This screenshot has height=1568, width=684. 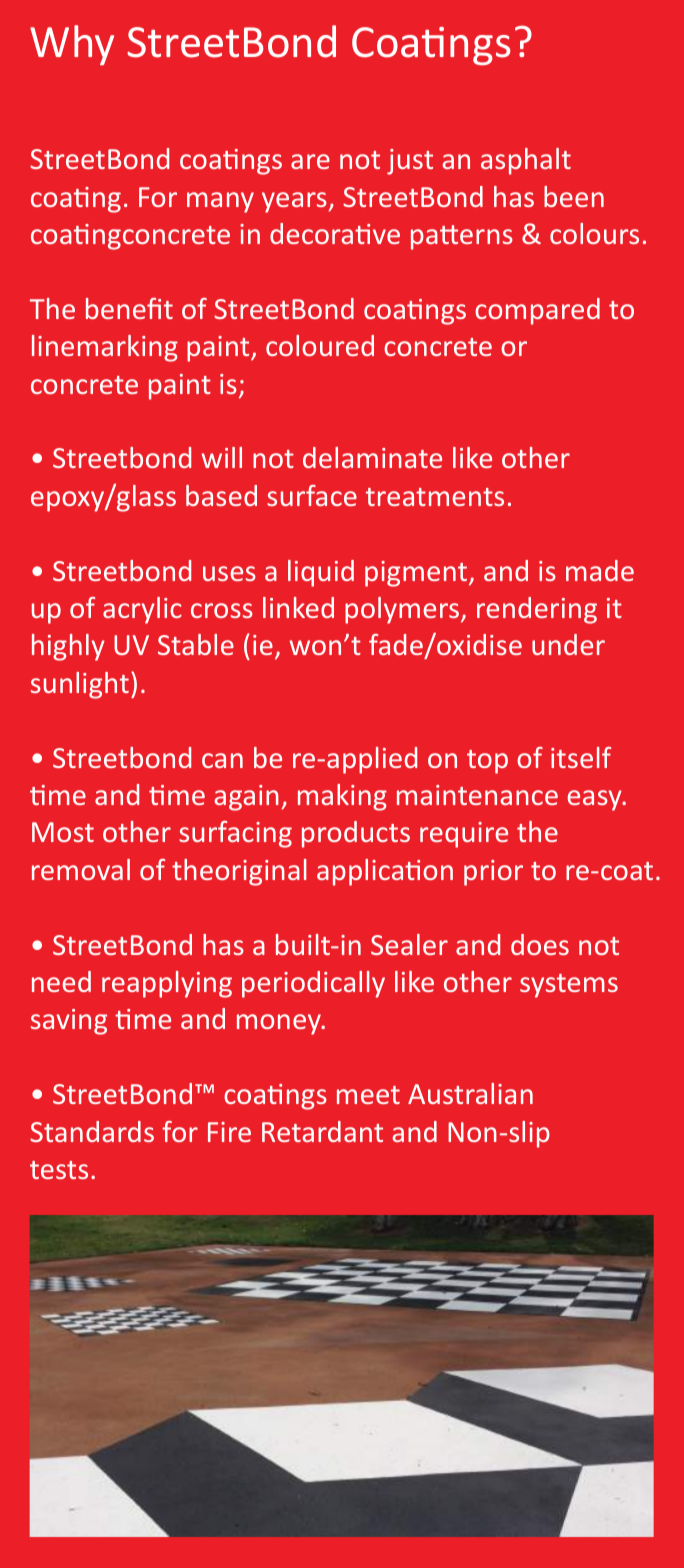 What do you see at coordinates (574, 196) in the screenshot?
I see `been` at bounding box center [574, 196].
